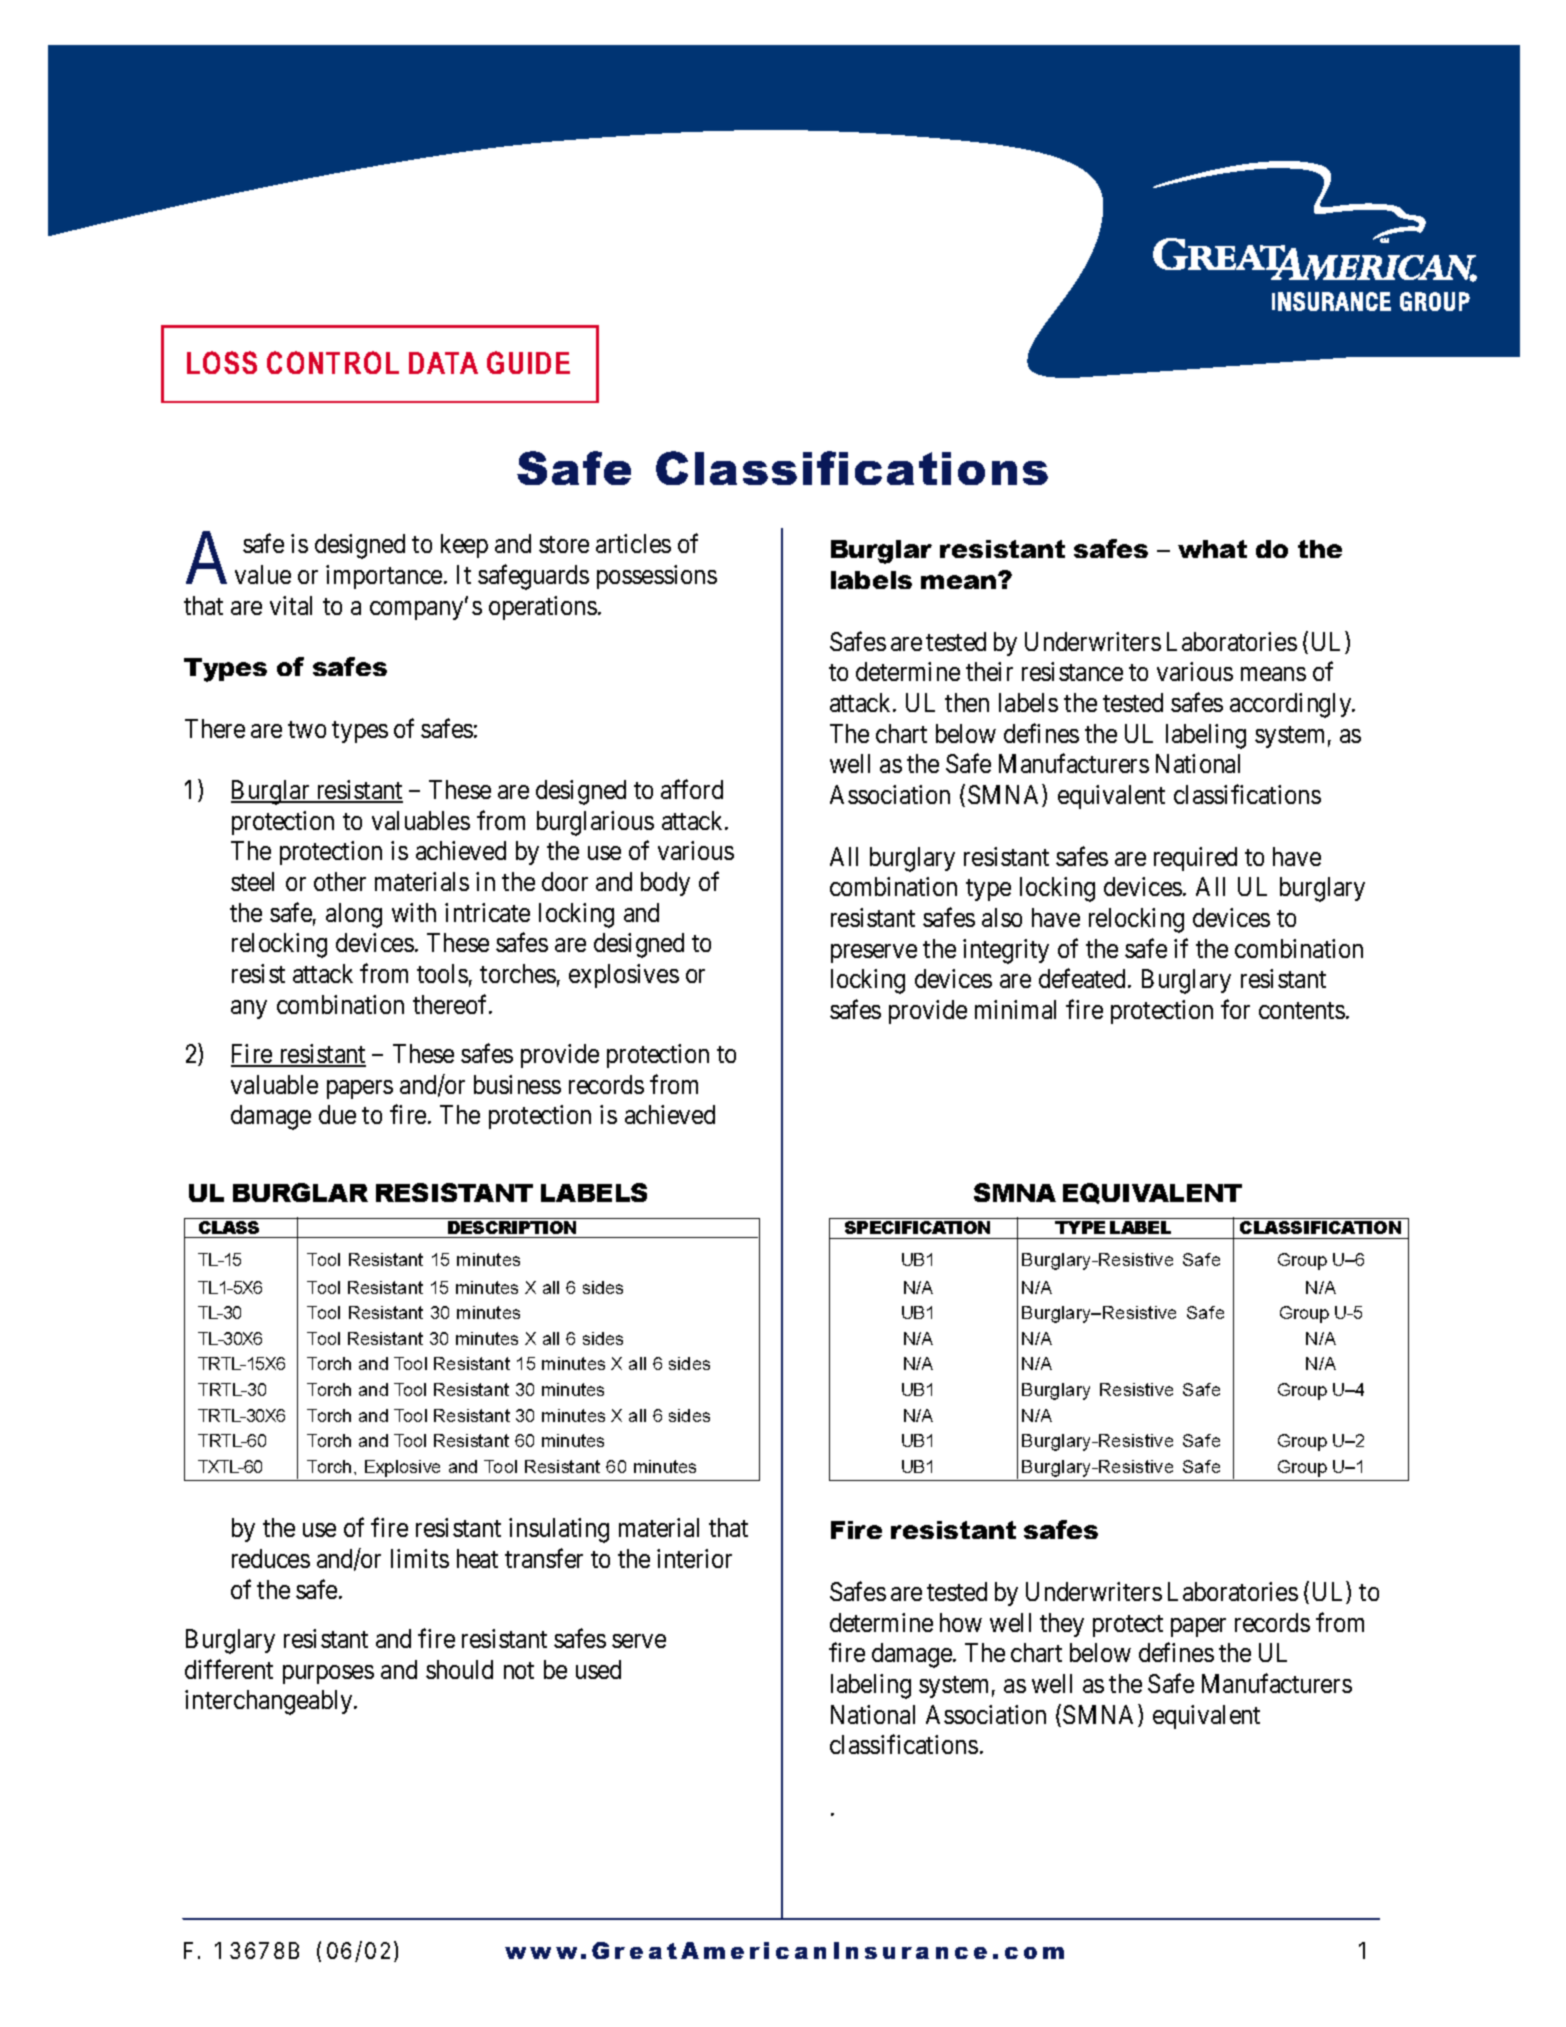 The image size is (1566, 2027). I want to click on required, so click(1195, 859).
